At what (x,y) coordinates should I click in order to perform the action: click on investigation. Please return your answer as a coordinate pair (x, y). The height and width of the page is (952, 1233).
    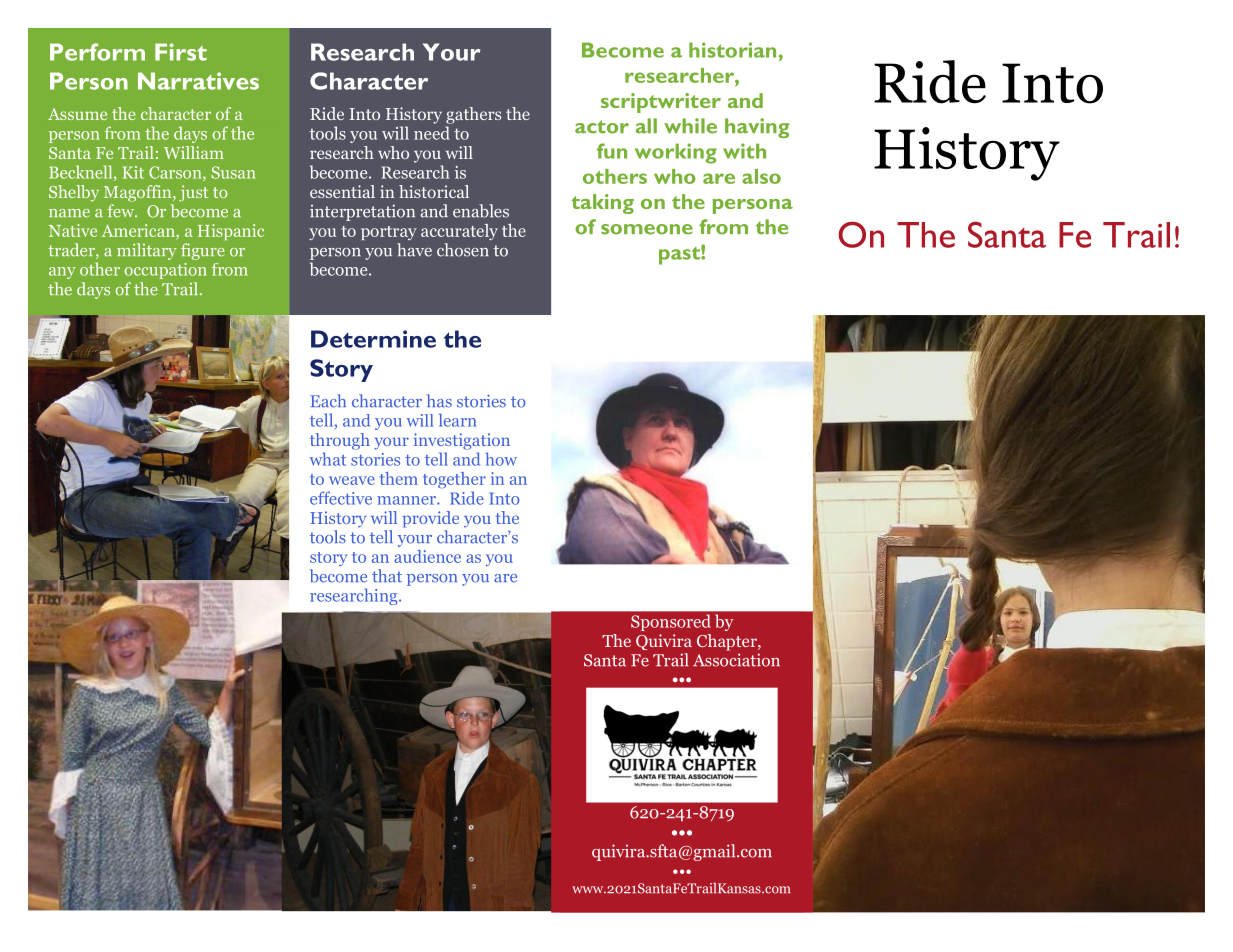
    Looking at the image, I should click on (462, 441).
